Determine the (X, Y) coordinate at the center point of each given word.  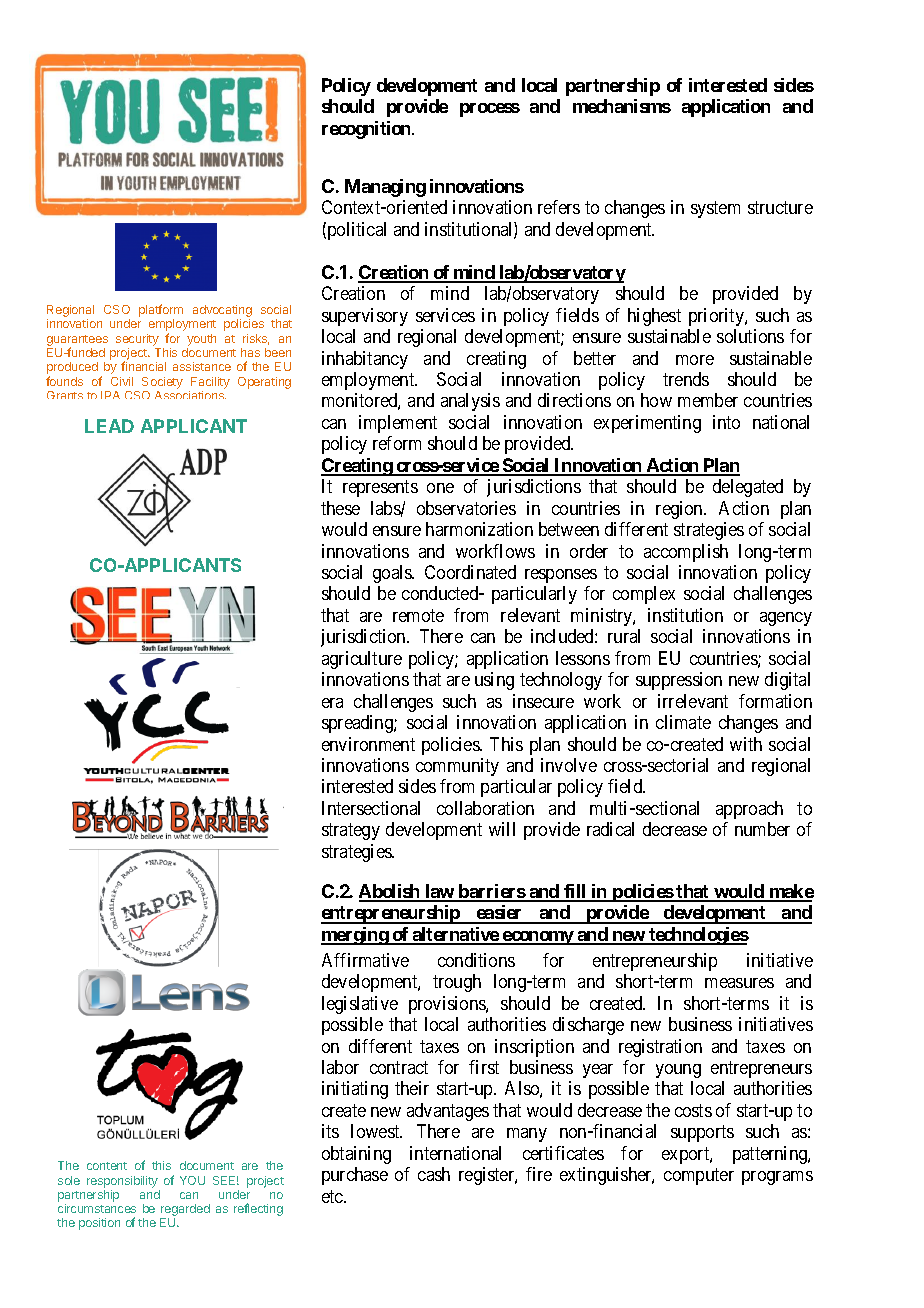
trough (457, 983)
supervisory (365, 317)
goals (393, 574)
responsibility (122, 1182)
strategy (351, 832)
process (490, 110)
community (457, 767)
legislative (360, 1005)
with (746, 744)
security (137, 340)
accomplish (686, 553)
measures (739, 983)
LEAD (109, 426)
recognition (367, 130)
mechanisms (622, 106)
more (695, 360)
